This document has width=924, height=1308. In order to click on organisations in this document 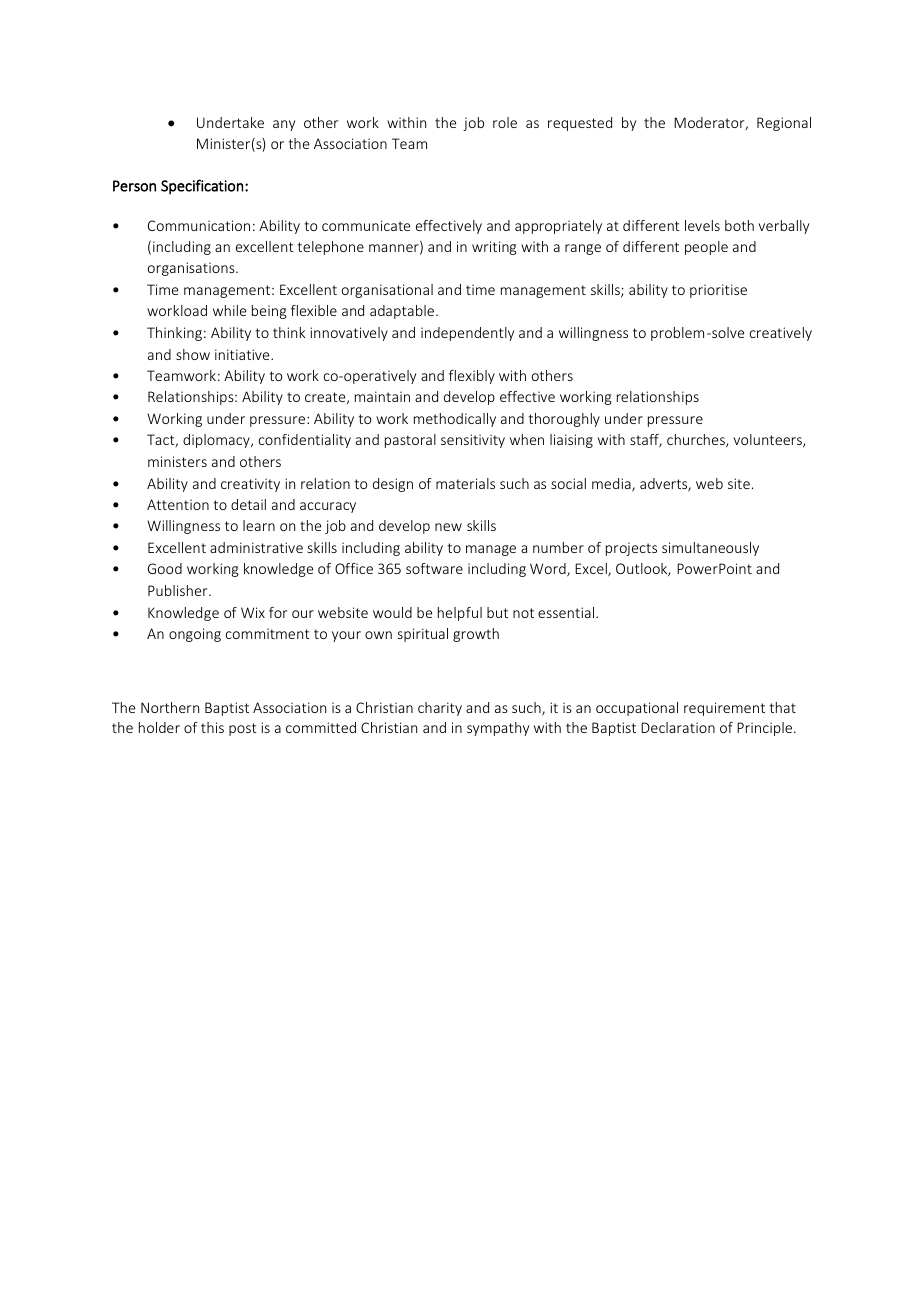, I will do `click(192, 269)`.
